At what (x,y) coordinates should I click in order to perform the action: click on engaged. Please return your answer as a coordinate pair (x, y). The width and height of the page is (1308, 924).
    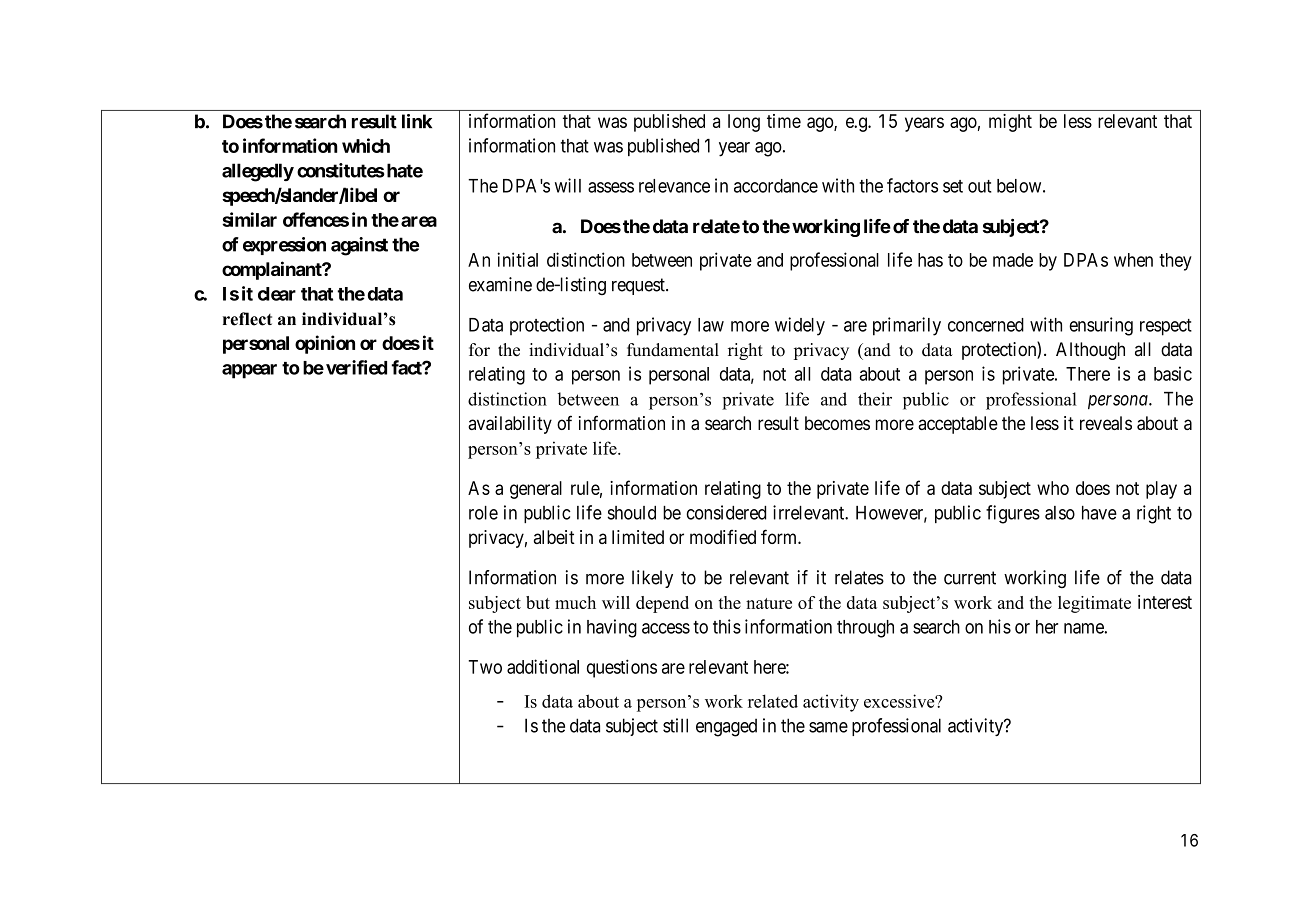
    Looking at the image, I should click on (726, 727).
